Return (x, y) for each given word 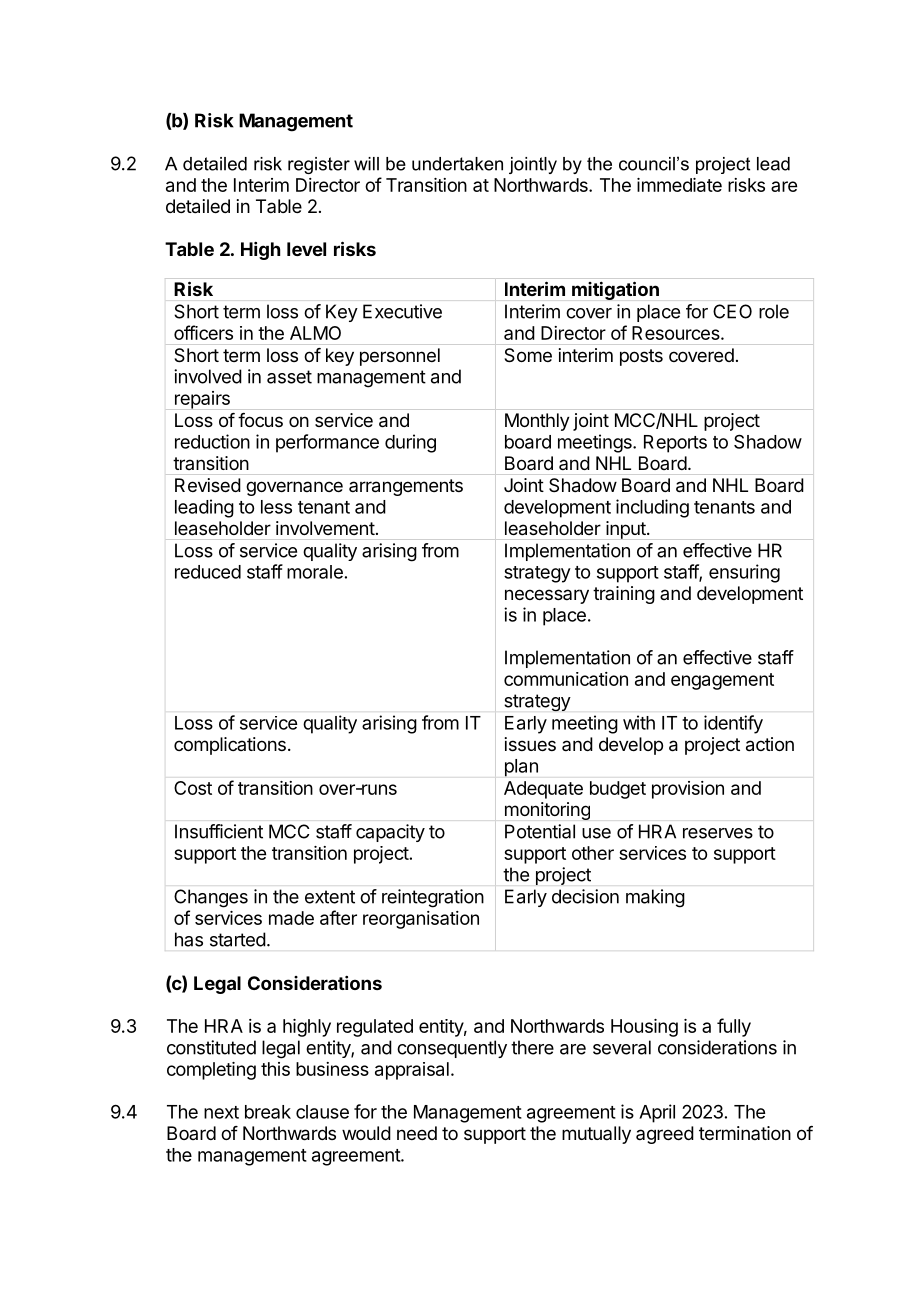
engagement (722, 681)
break (268, 1112)
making (655, 898)
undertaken (457, 164)
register (319, 165)
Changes (211, 898)
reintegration (433, 898)
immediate (679, 185)
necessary (547, 596)
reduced (208, 572)
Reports (675, 444)
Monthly (537, 422)
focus (260, 420)
